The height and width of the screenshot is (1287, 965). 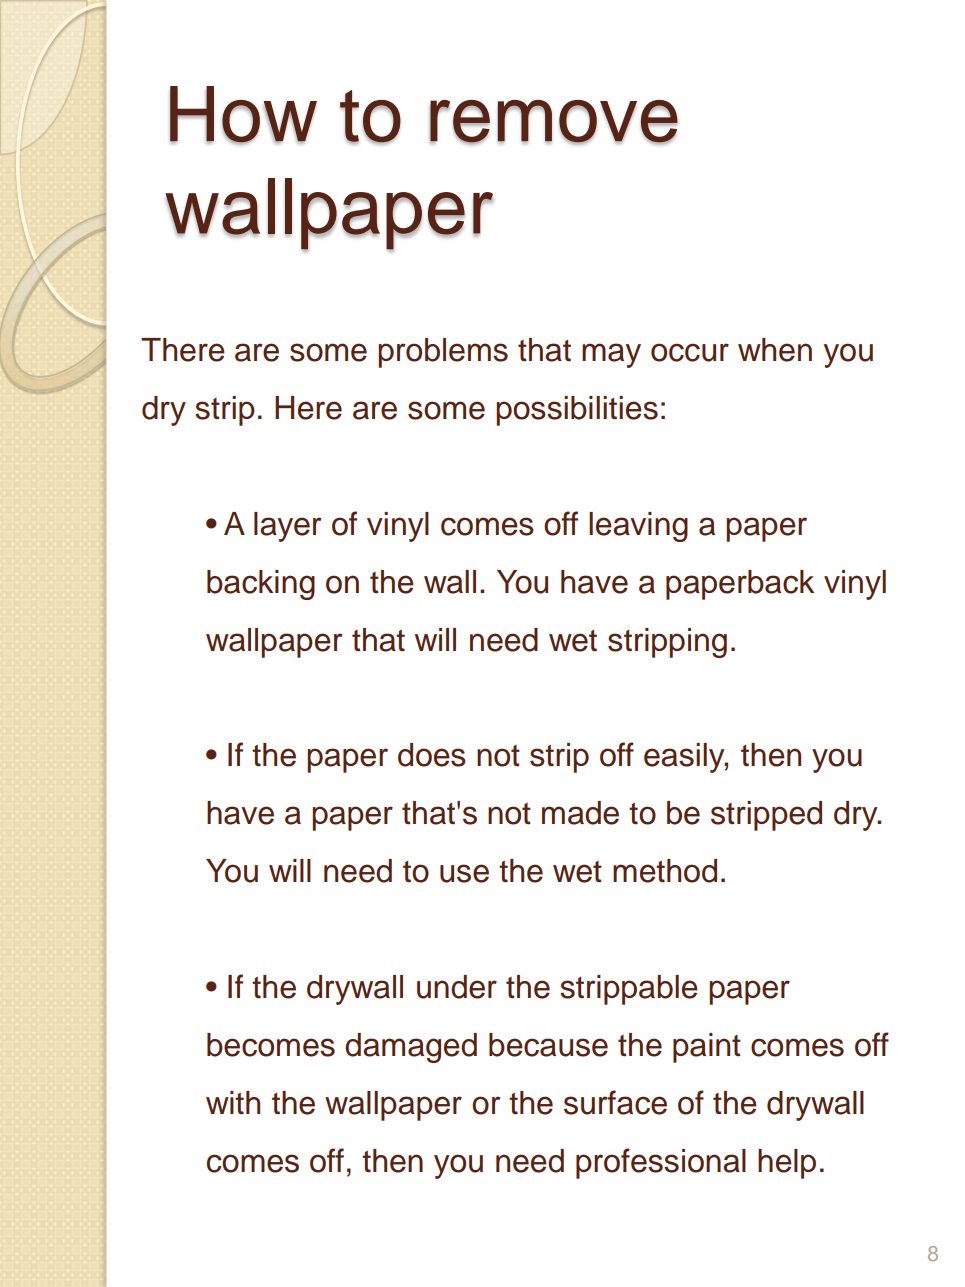 What do you see at coordinates (243, 115) in the screenshot?
I see `How` at bounding box center [243, 115].
